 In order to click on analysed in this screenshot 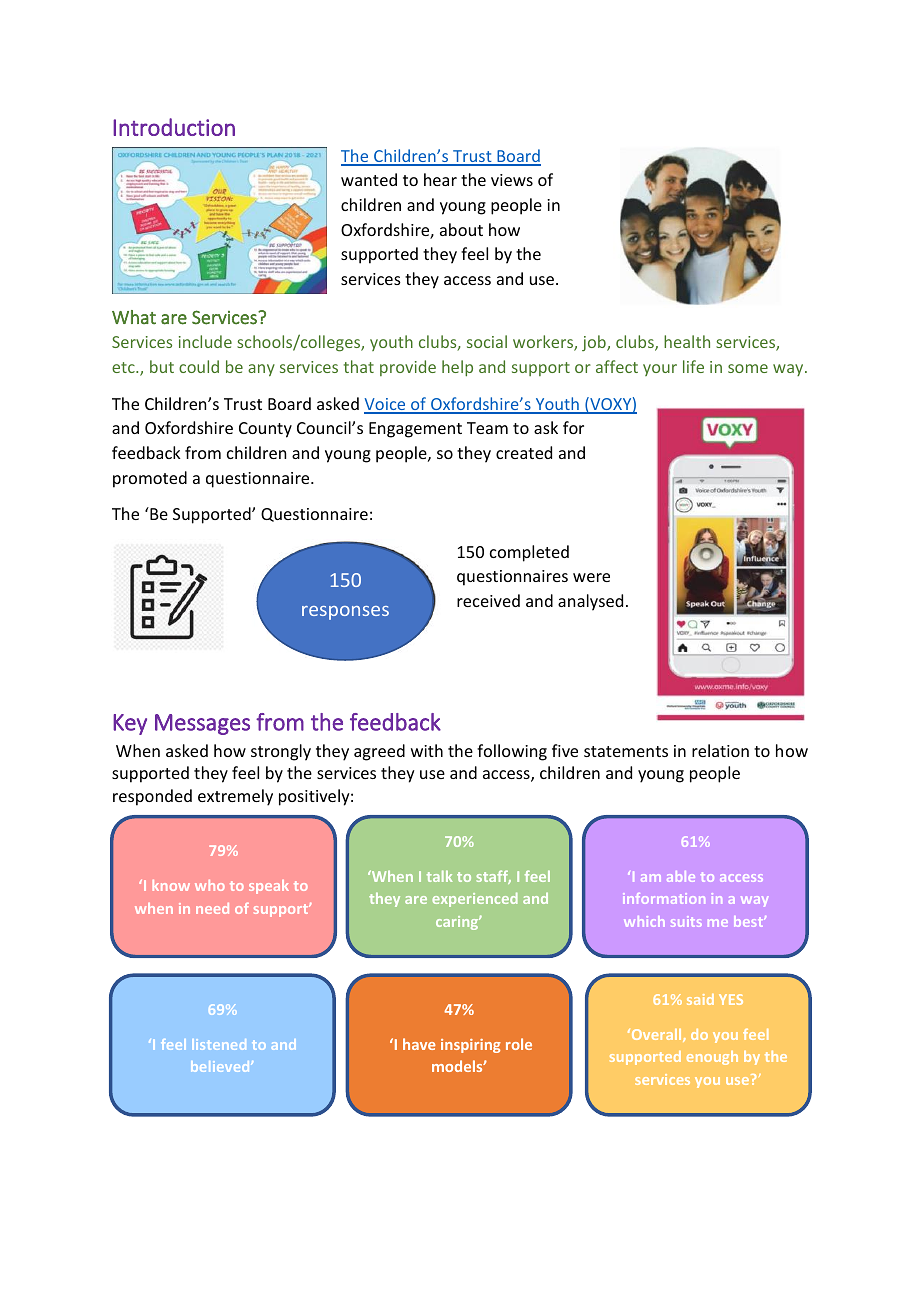, I will do `click(590, 602)`.
